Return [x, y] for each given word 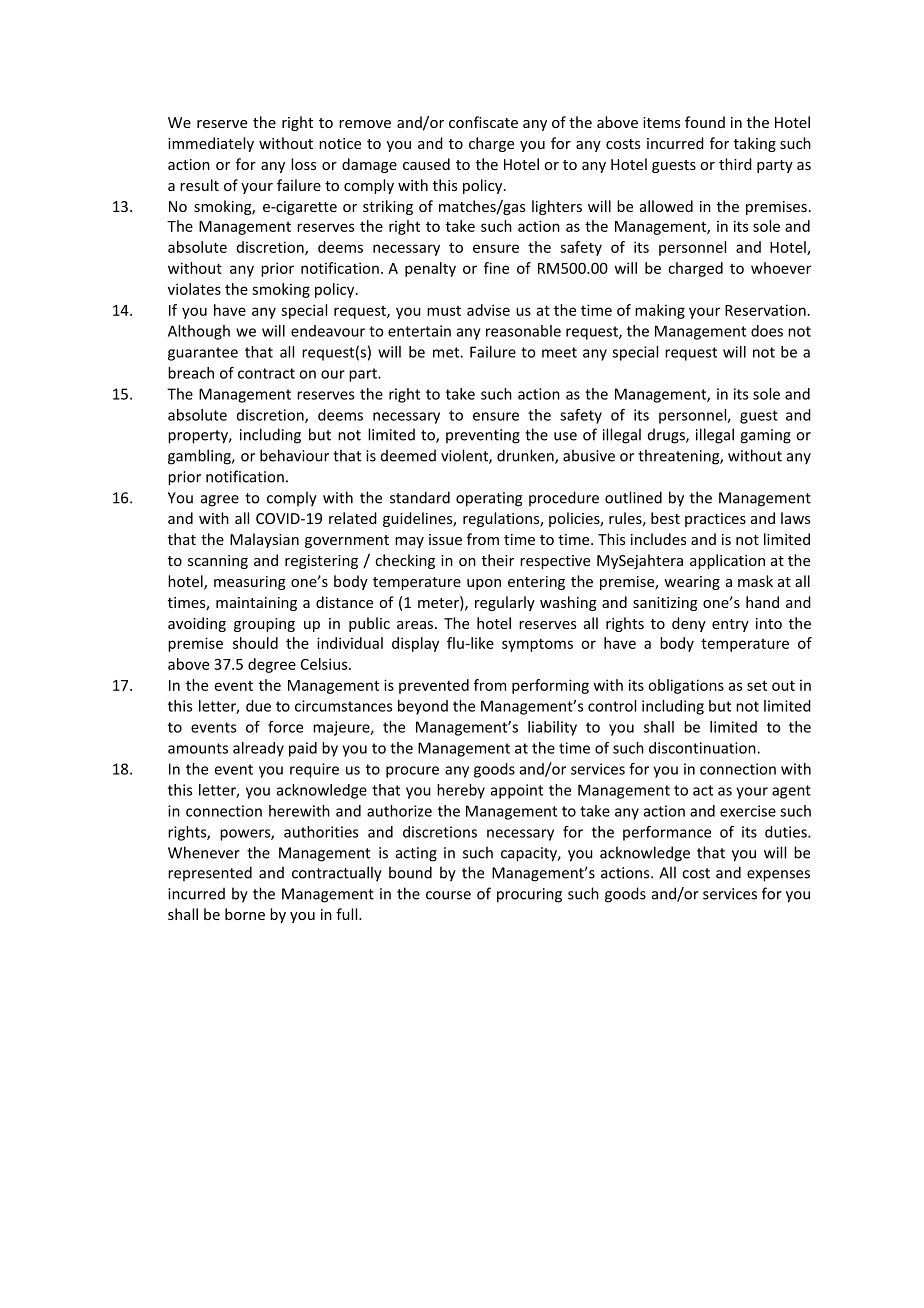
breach [191, 373]
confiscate [483, 122]
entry [730, 625]
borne [245, 914]
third [735, 164]
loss [303, 164]
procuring [529, 895]
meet [559, 352]
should [255, 643]
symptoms [537, 645]
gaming [765, 436]
